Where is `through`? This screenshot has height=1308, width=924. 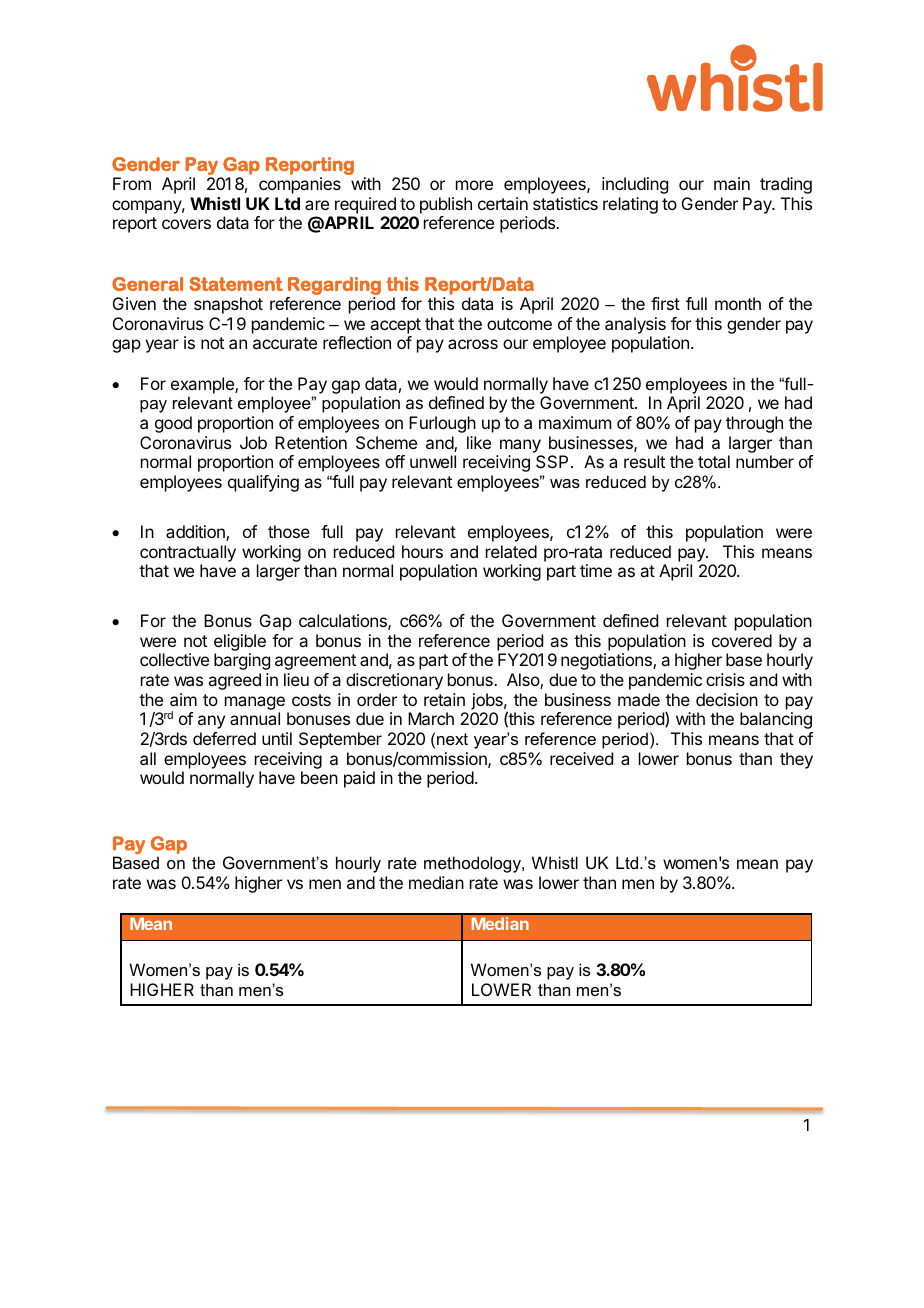 through is located at coordinates (754, 424).
